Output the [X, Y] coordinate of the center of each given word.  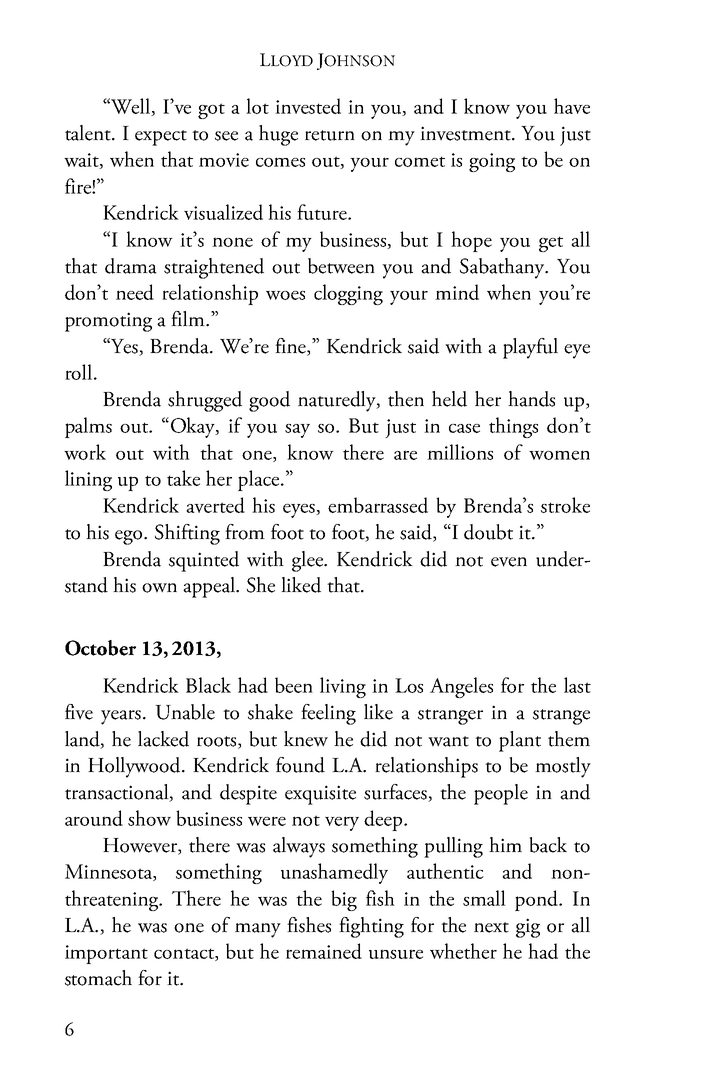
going [492, 162]
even [509, 562]
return [330, 135]
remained [324, 951]
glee [309, 561]
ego [130, 537]
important [106, 954]
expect [161, 138]
